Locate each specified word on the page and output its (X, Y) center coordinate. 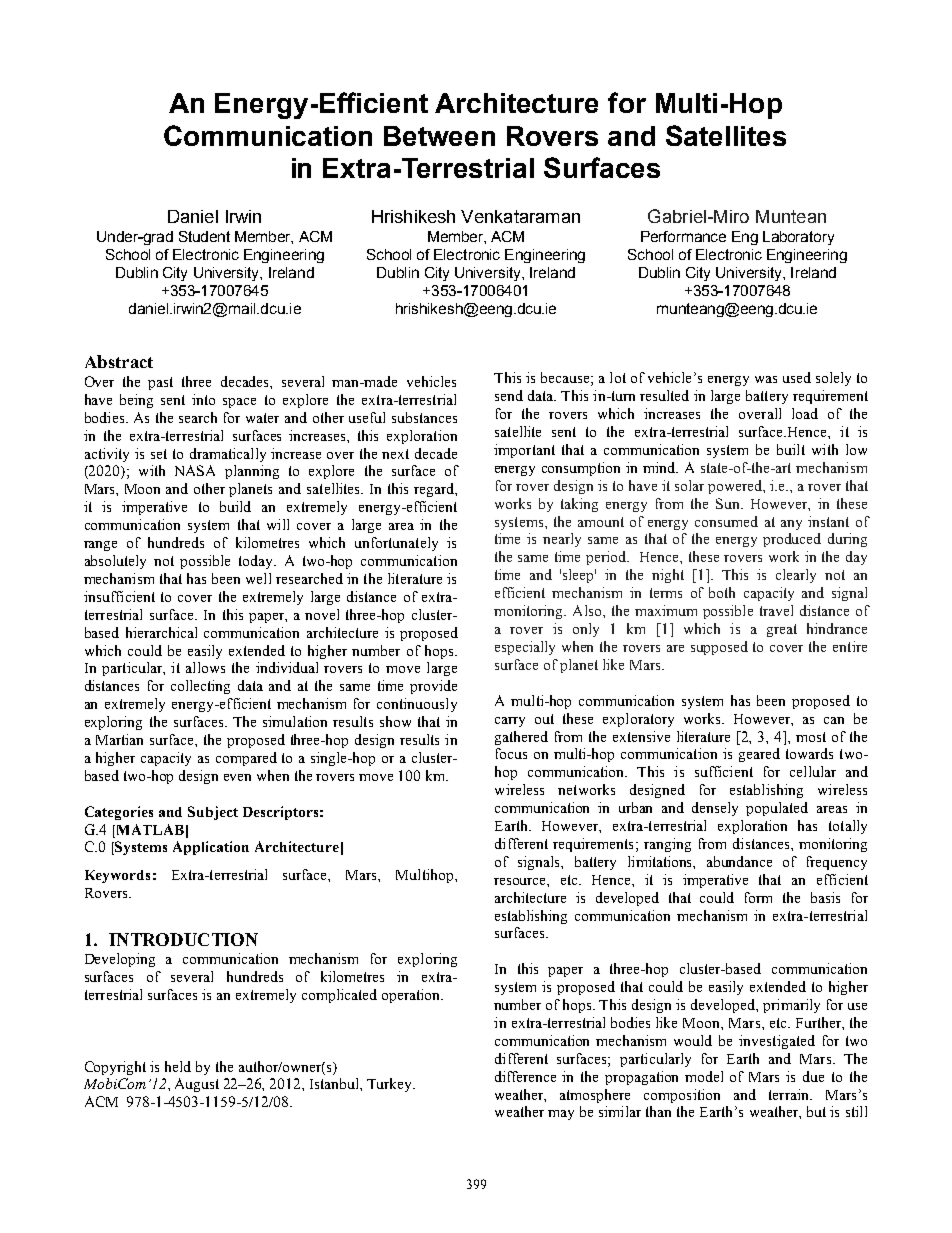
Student (204, 236)
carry (510, 722)
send (509, 395)
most (811, 737)
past (160, 383)
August (197, 1085)
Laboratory (798, 238)
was (766, 379)
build (235, 506)
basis (825, 897)
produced (792, 540)
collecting (200, 687)
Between (439, 136)
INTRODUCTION (183, 939)
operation (412, 996)
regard (435, 490)
